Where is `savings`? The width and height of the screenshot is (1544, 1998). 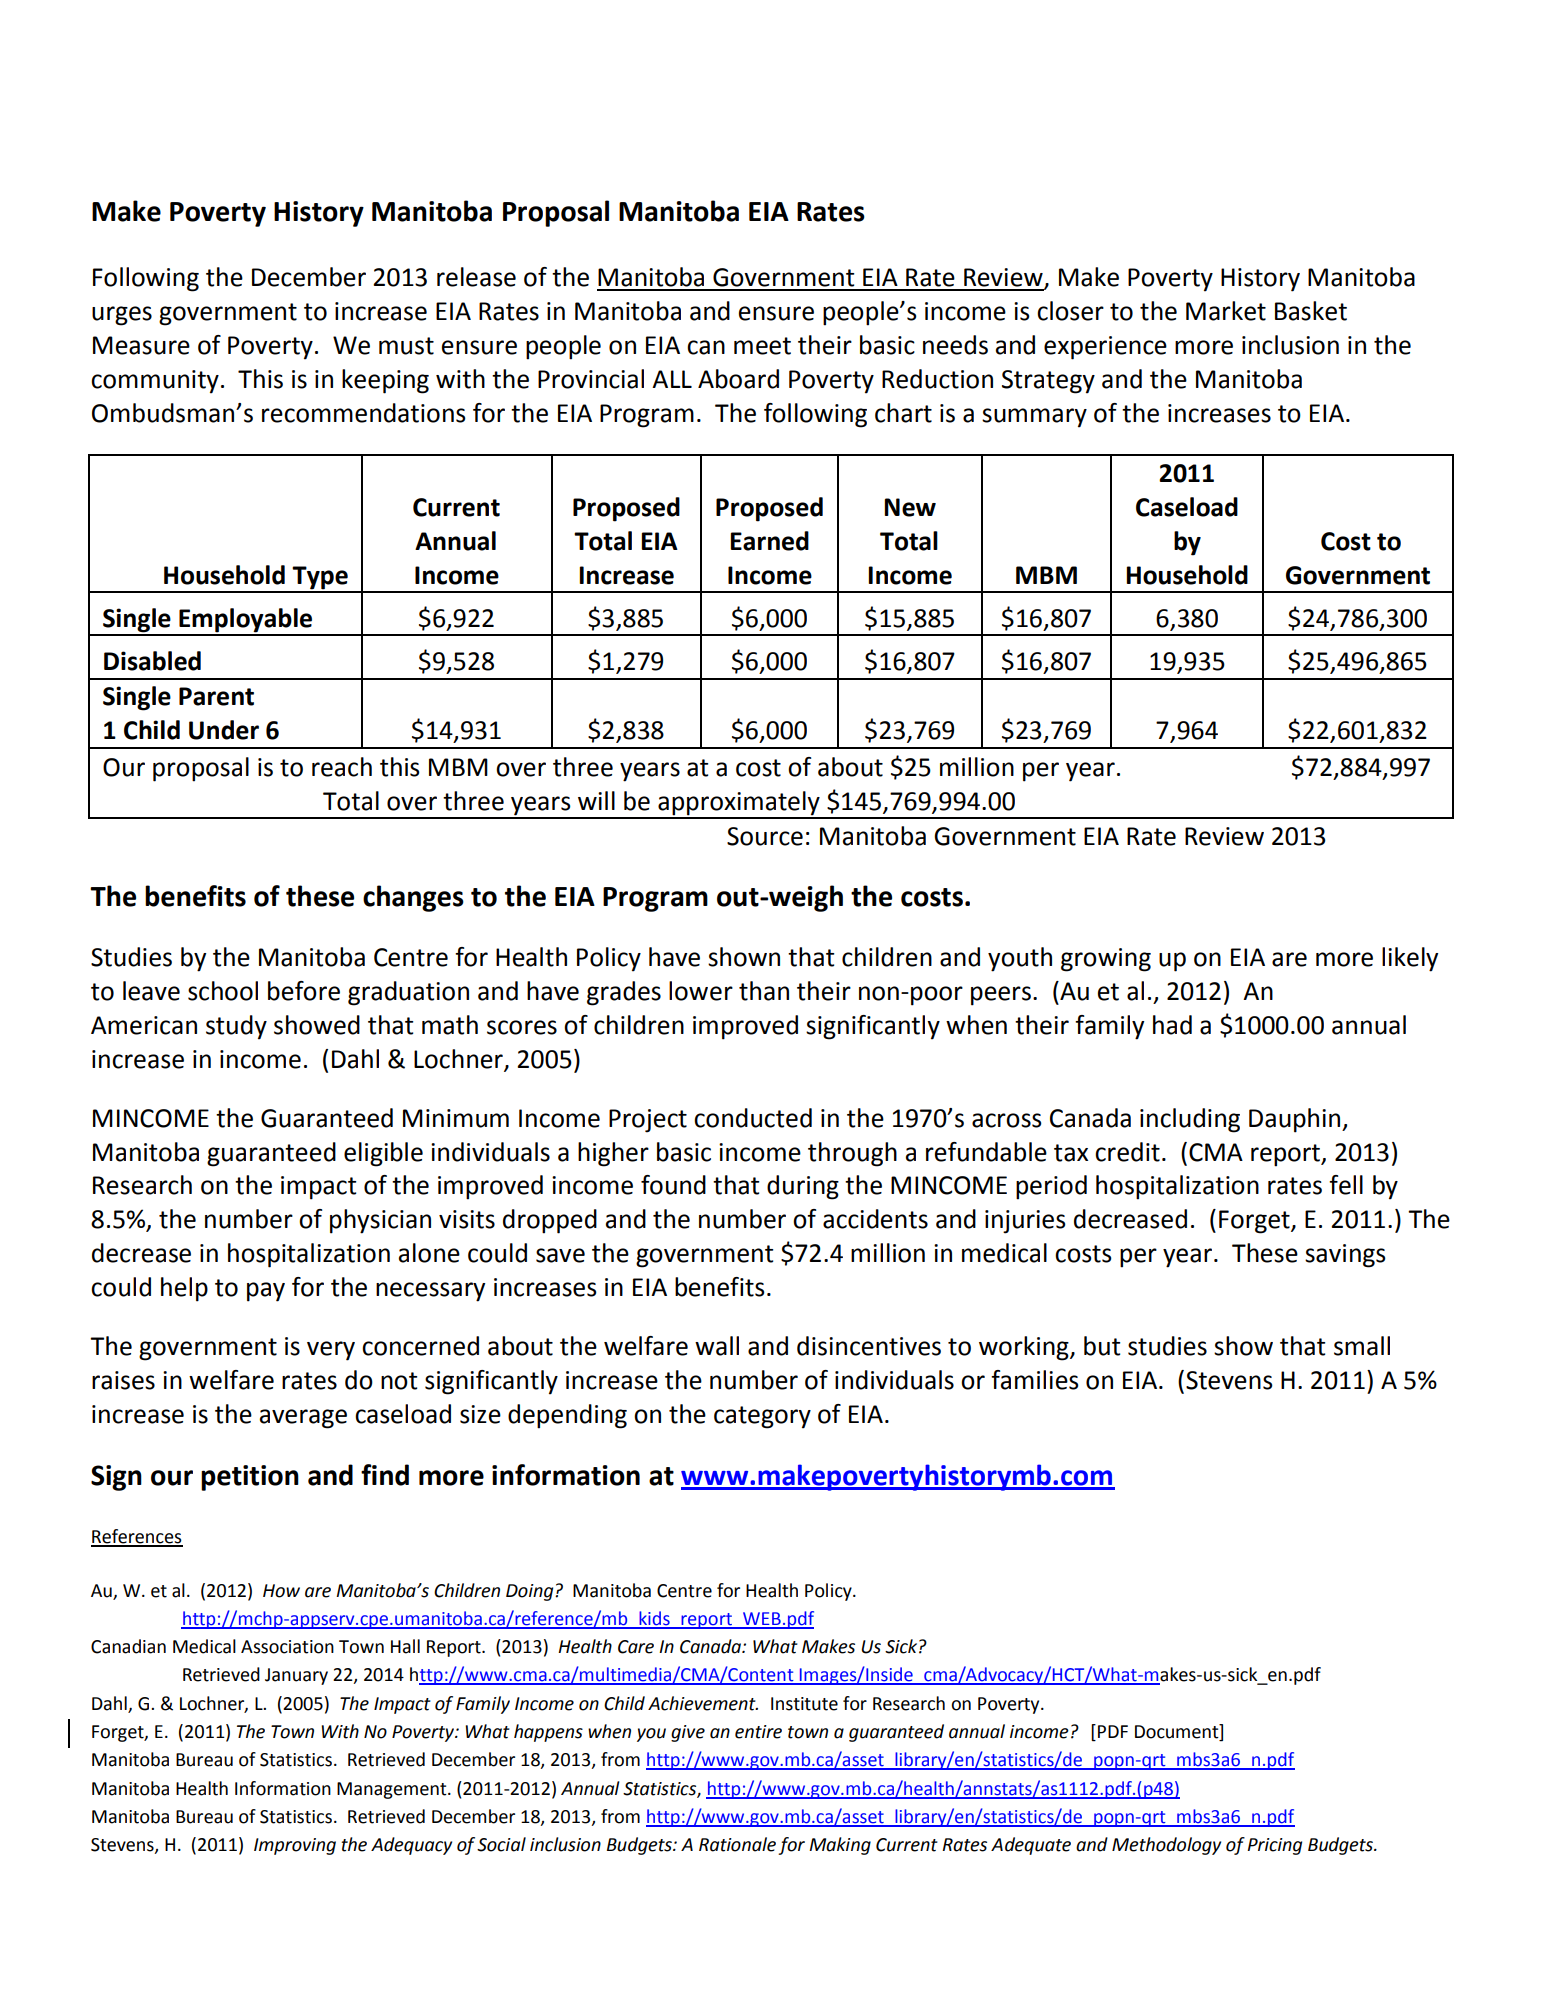 savings is located at coordinates (1345, 1256).
